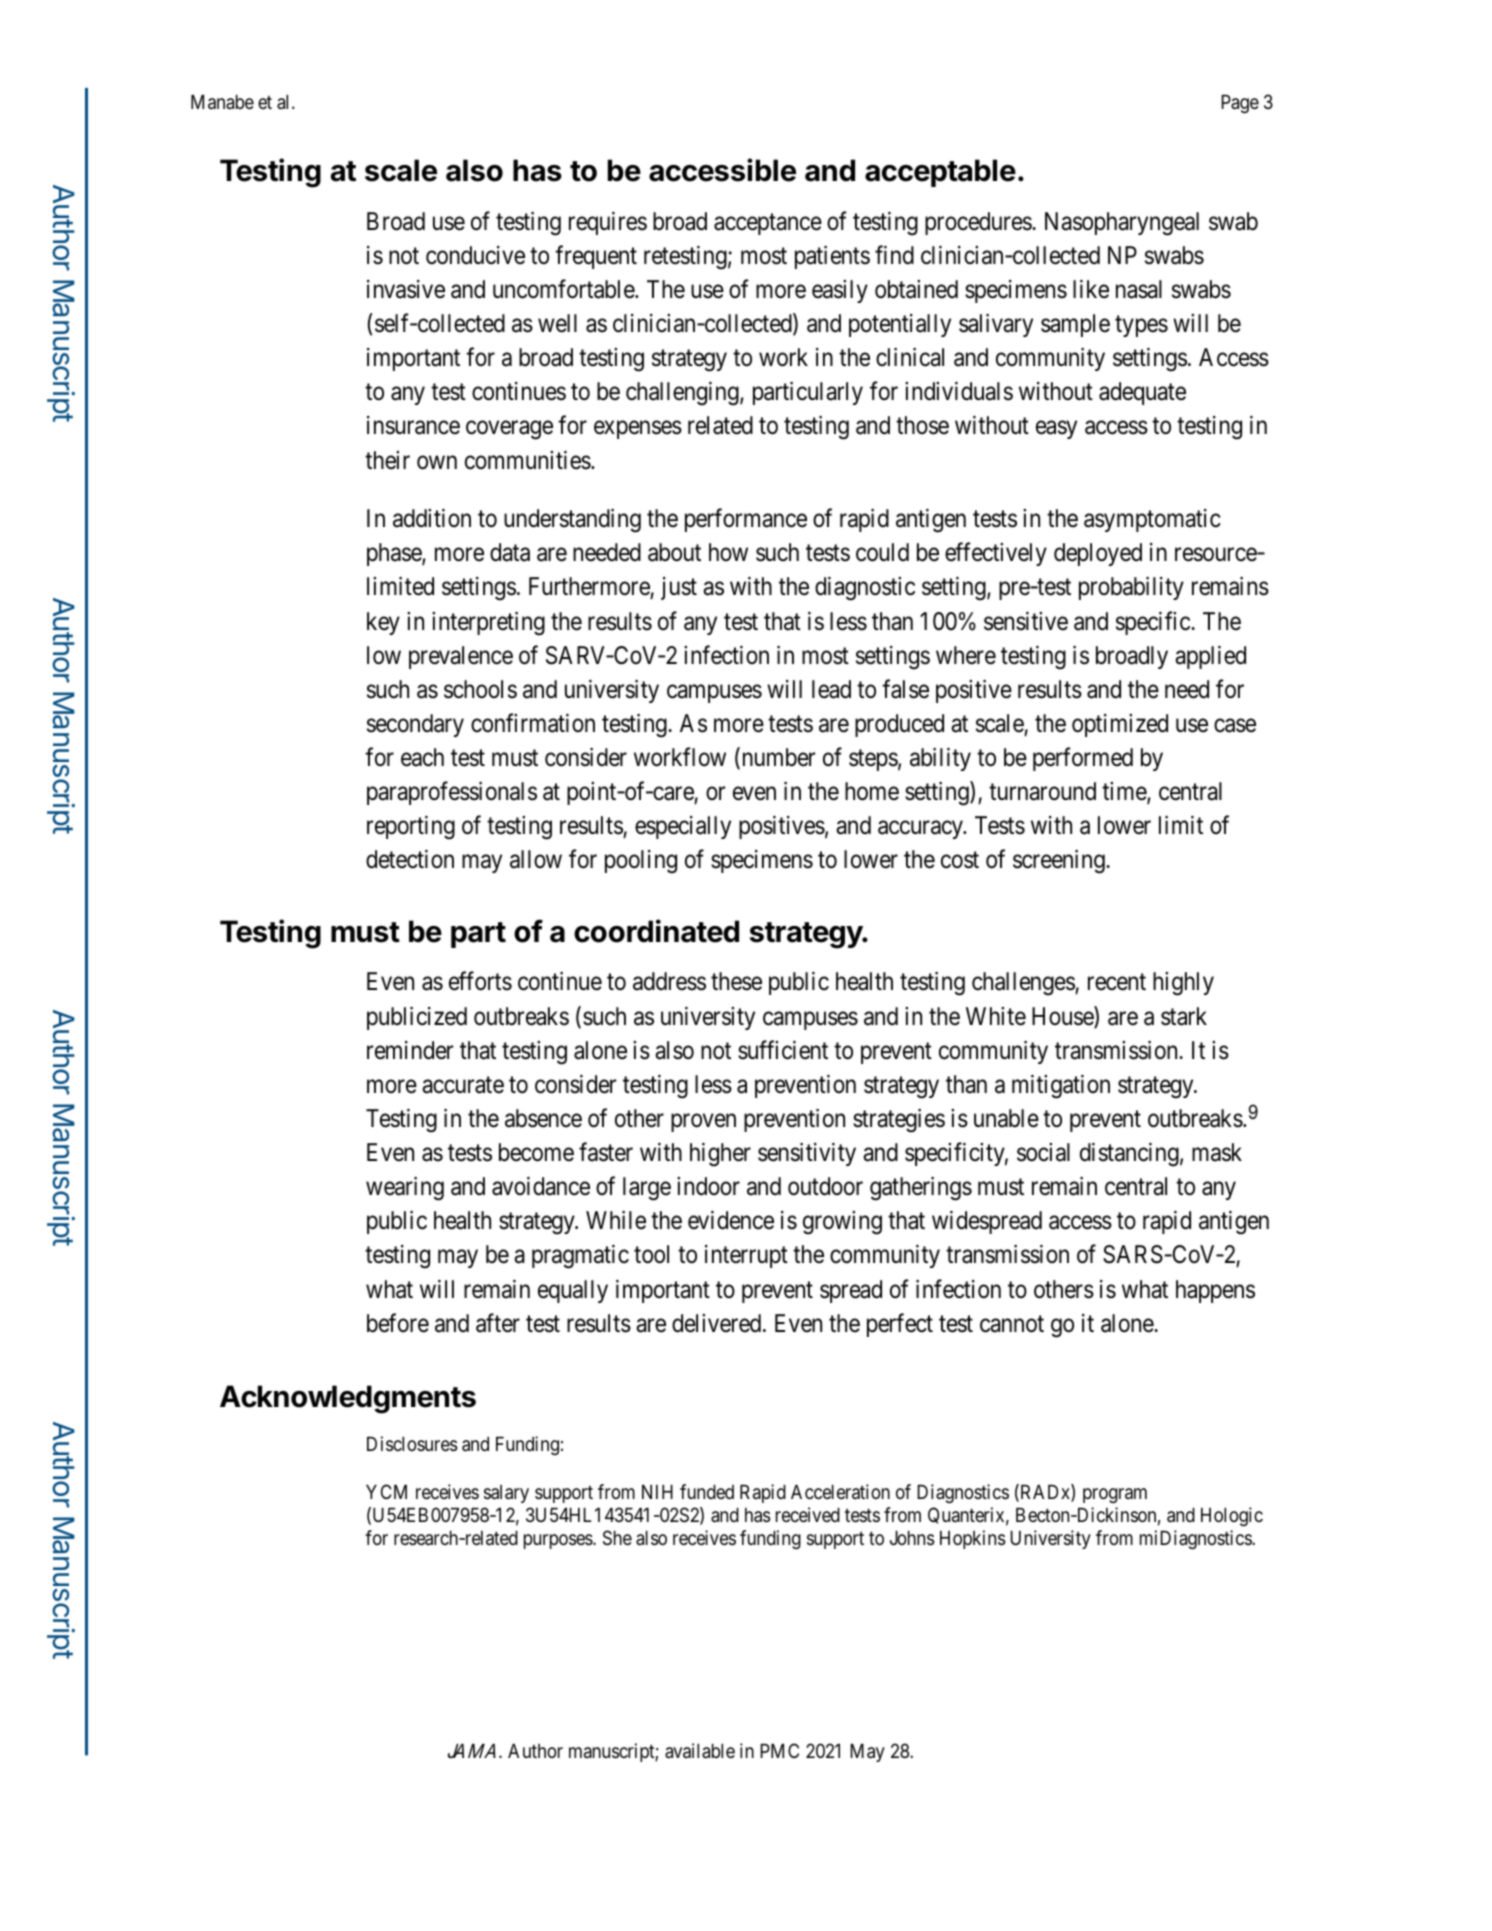 This screenshot has width=1492, height=1931. Describe the element at coordinates (1120, 725) in the screenshot. I see `optimized` at that location.
